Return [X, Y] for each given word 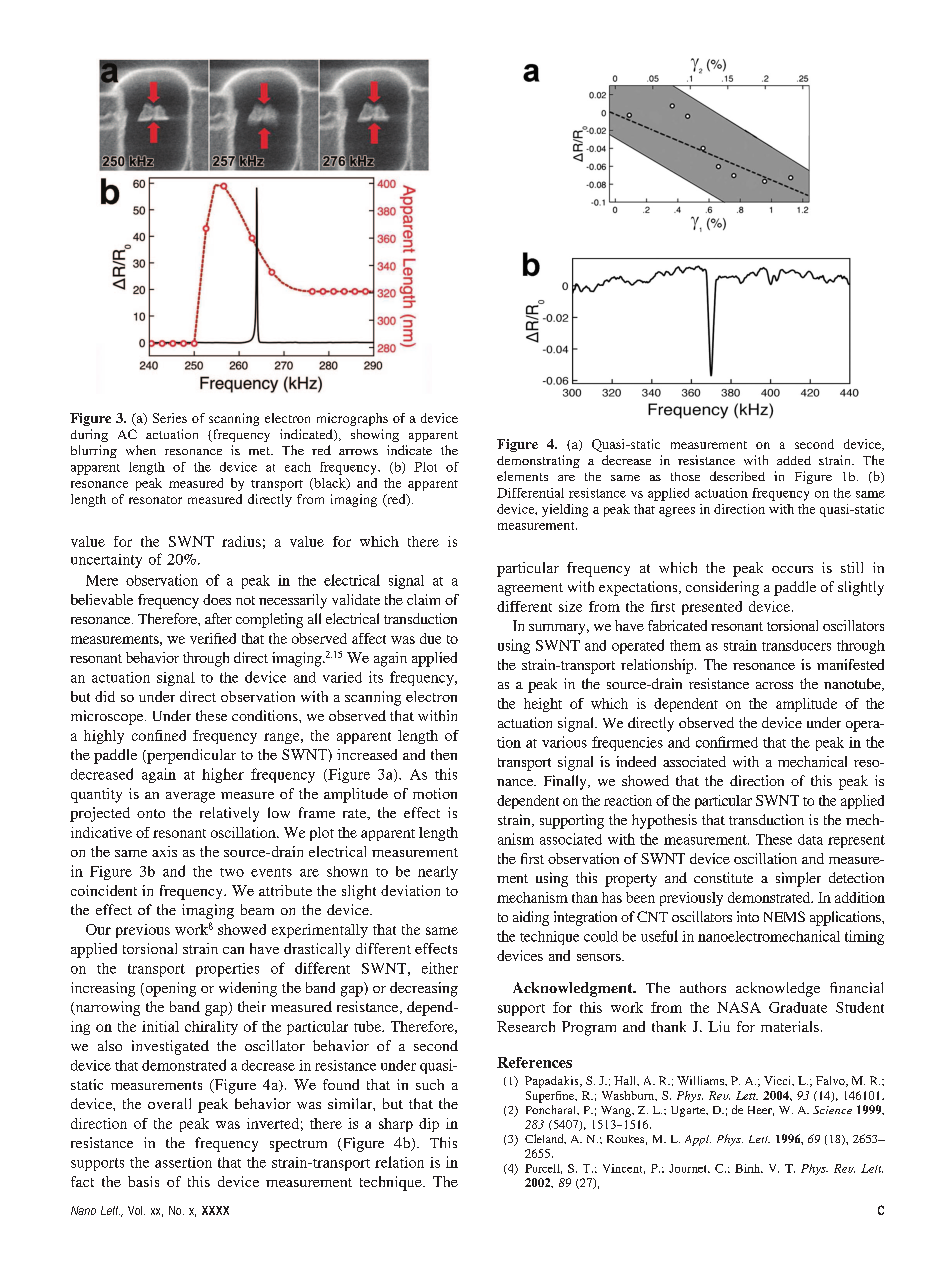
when [141, 450]
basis [143, 1181]
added [794, 460]
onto [151, 813]
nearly [438, 873]
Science [832, 1110]
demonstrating [538, 461]
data [810, 839]
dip [429, 1125]
